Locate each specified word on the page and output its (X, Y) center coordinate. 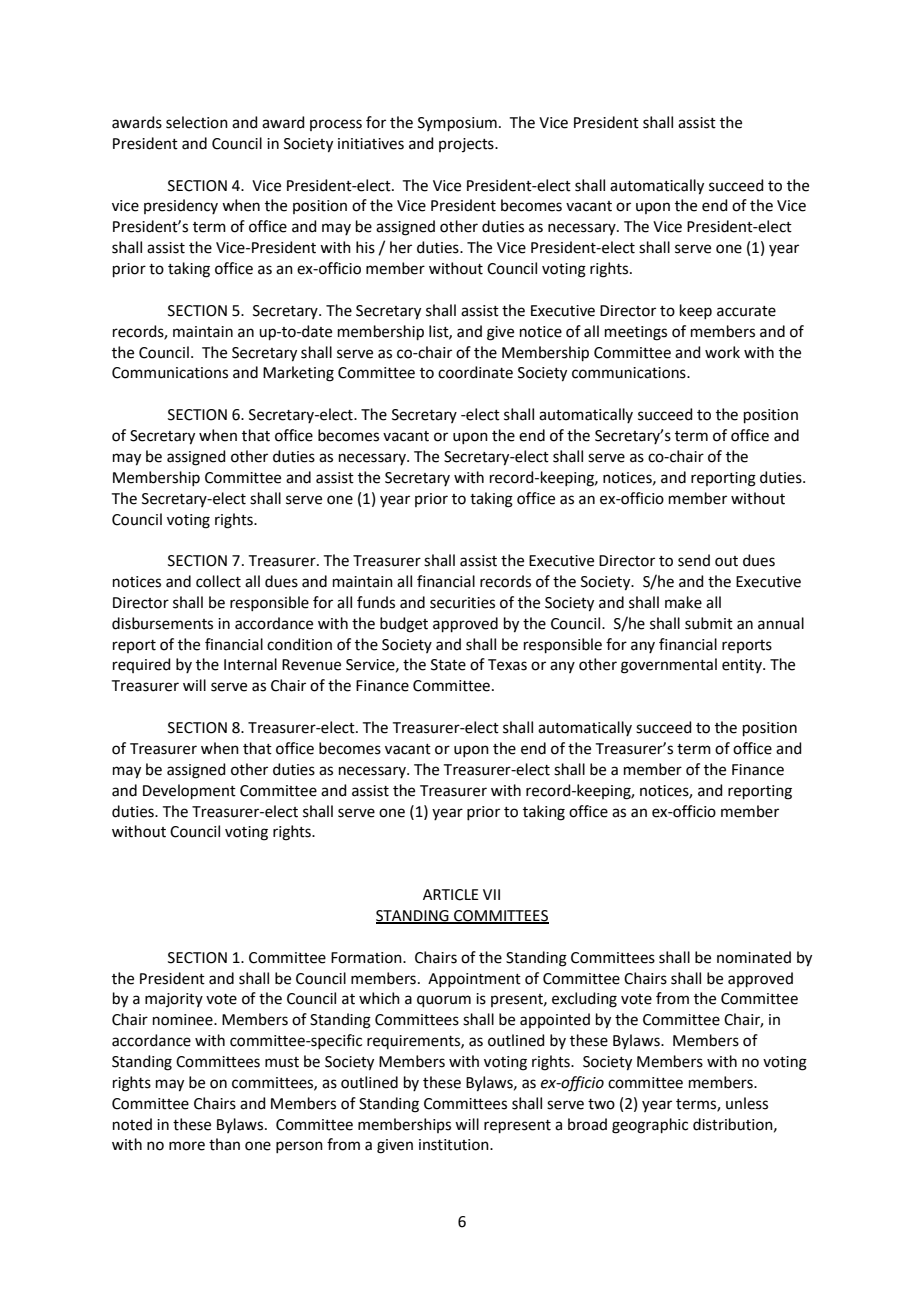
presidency (181, 206)
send (694, 560)
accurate (746, 311)
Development (189, 791)
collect (218, 581)
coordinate (475, 372)
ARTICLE (451, 895)
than (224, 1144)
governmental (669, 666)
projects (467, 145)
